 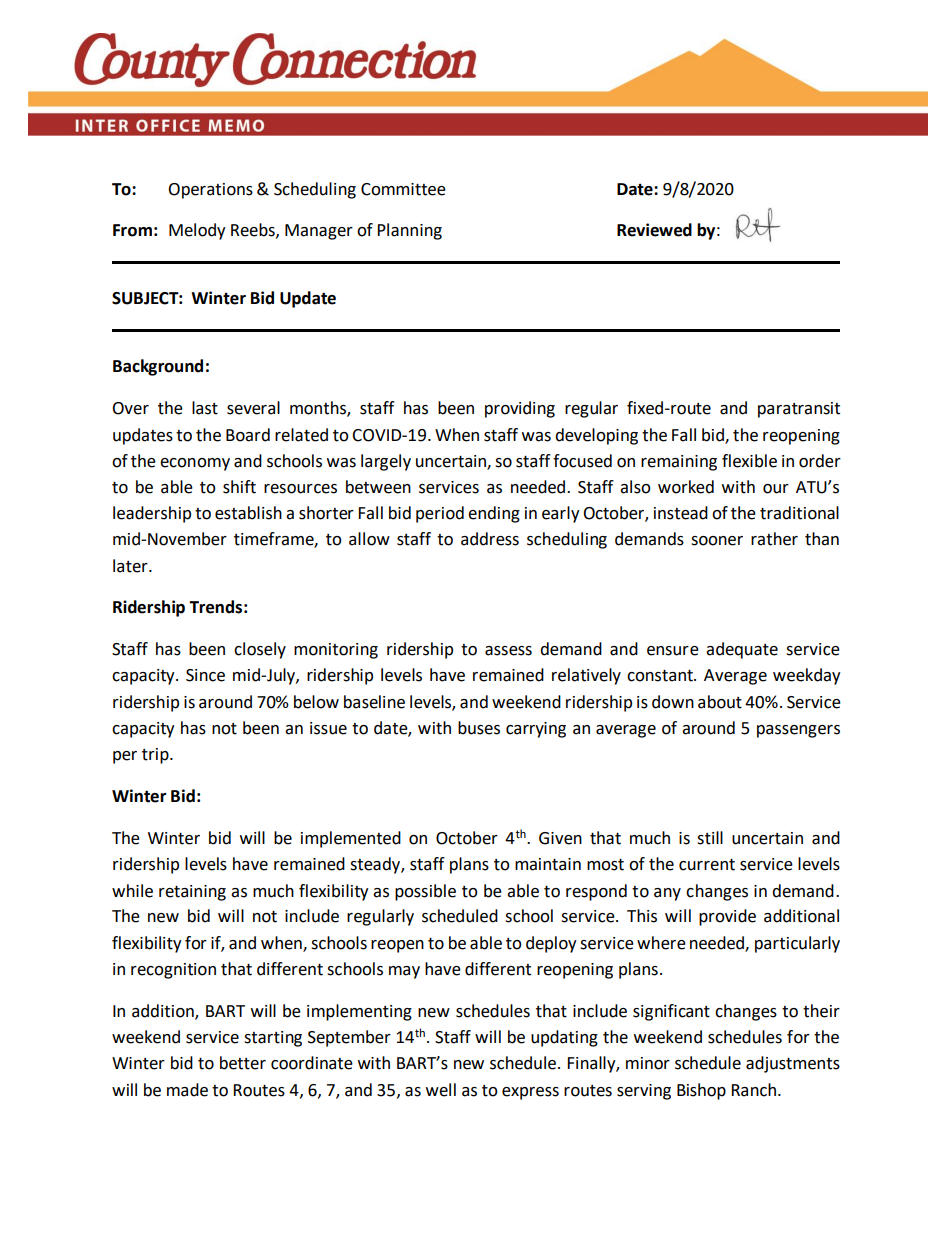 What do you see at coordinates (197, 231) in the screenshot?
I see `Melody` at bounding box center [197, 231].
